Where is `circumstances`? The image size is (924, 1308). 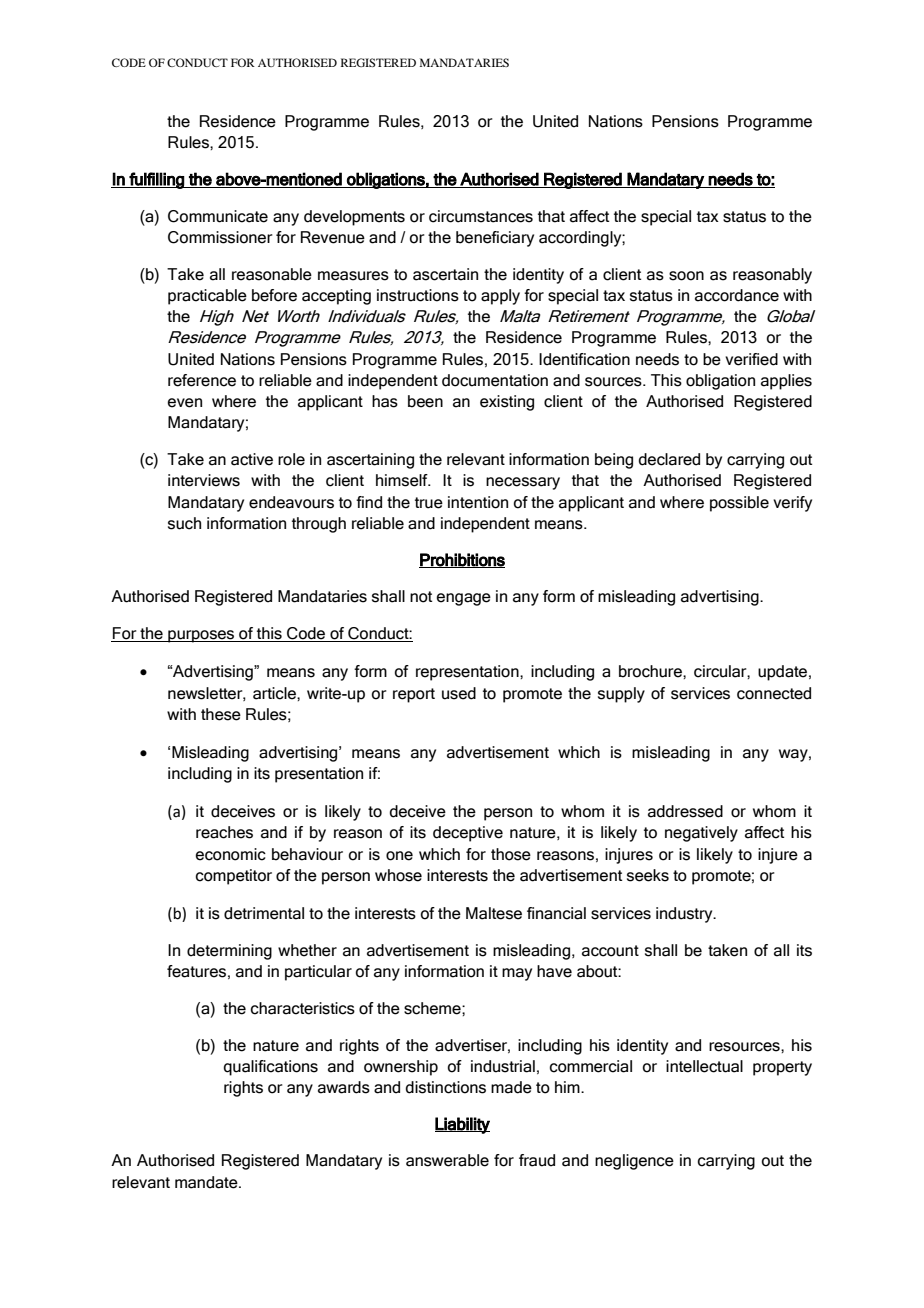 circumstances is located at coordinates (481, 216).
